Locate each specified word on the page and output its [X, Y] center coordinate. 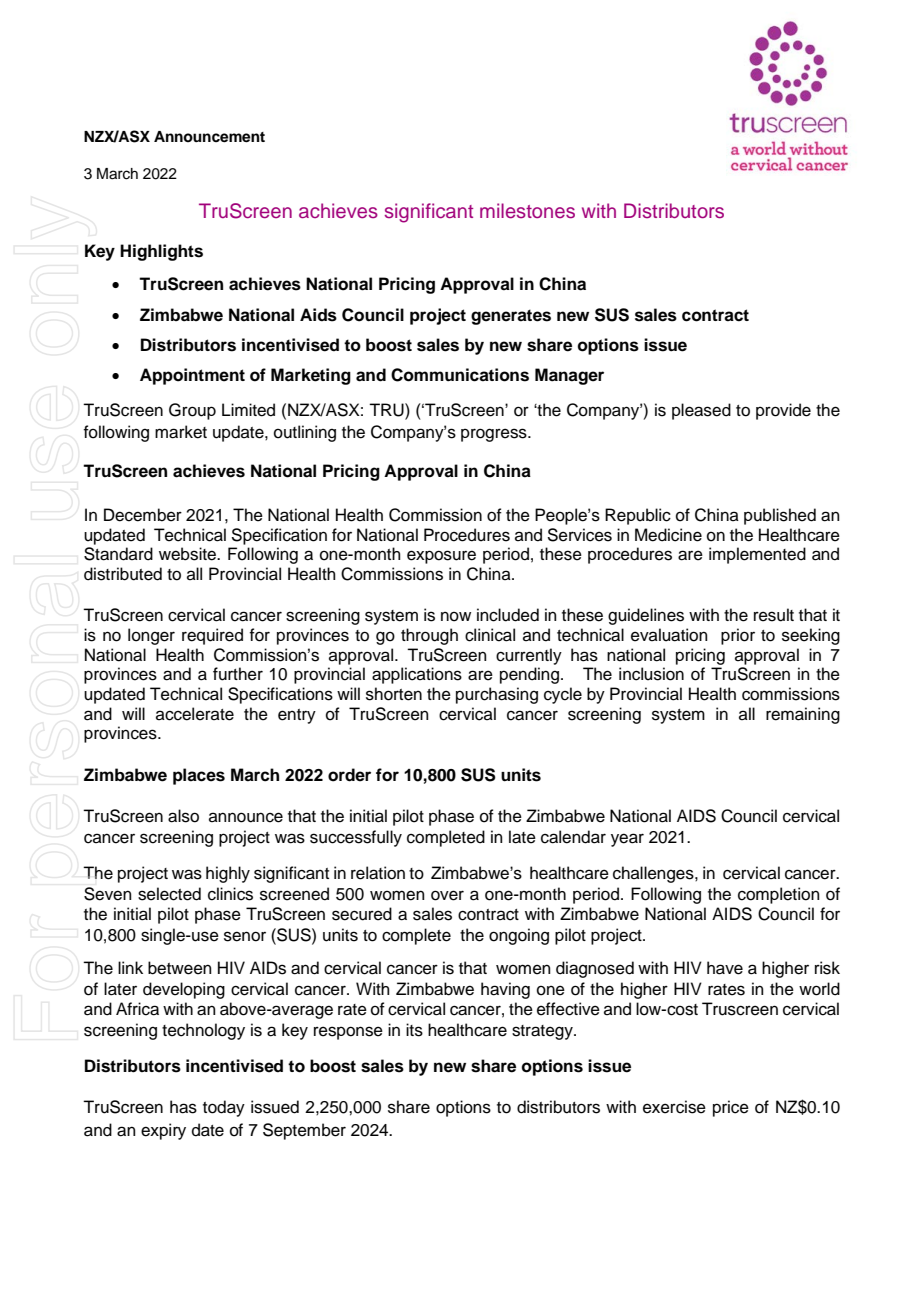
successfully [356, 838]
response [348, 1033]
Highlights [161, 252]
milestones [527, 211]
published [780, 516]
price [731, 1108]
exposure [441, 557]
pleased [701, 411]
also [183, 816]
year [627, 840]
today [224, 1108]
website [189, 554]
